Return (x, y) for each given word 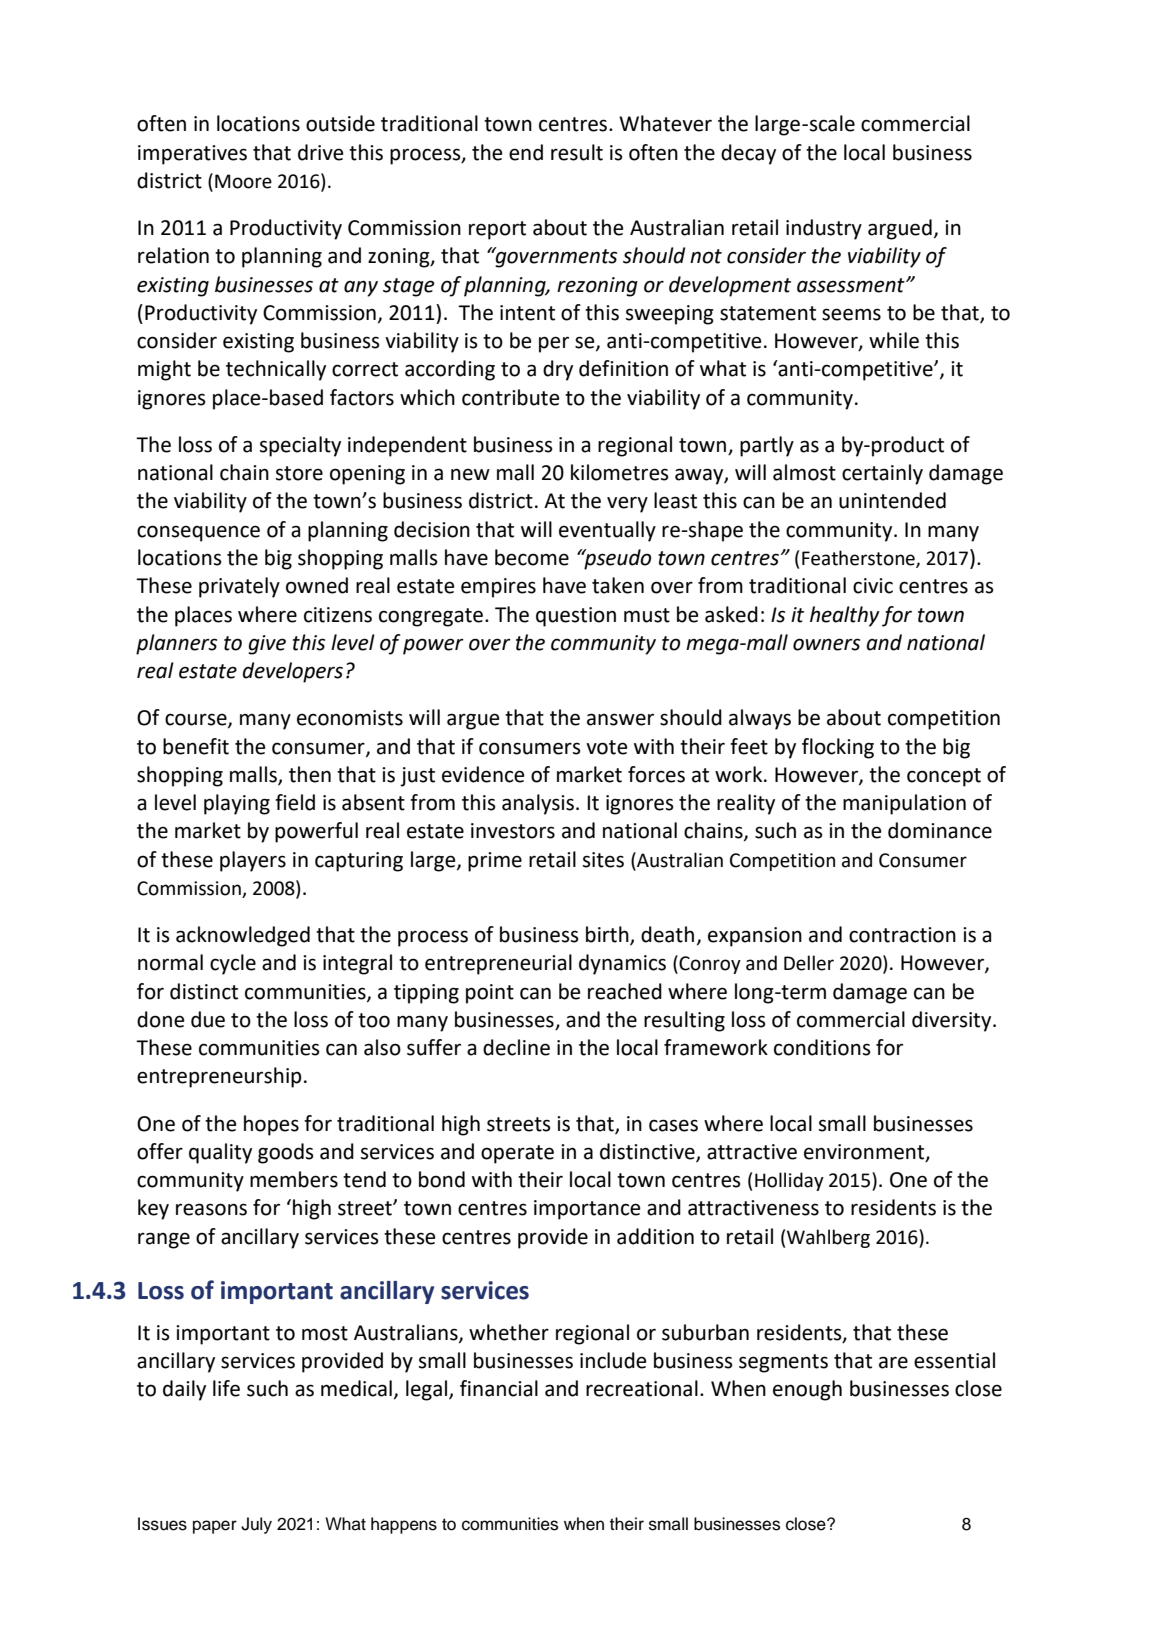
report (497, 230)
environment (865, 1153)
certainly (882, 474)
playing (237, 804)
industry (824, 229)
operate (517, 1154)
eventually (607, 531)
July (256, 1525)
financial (499, 1388)
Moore (243, 181)
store (299, 473)
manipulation (904, 804)
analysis (538, 804)
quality (220, 1153)
